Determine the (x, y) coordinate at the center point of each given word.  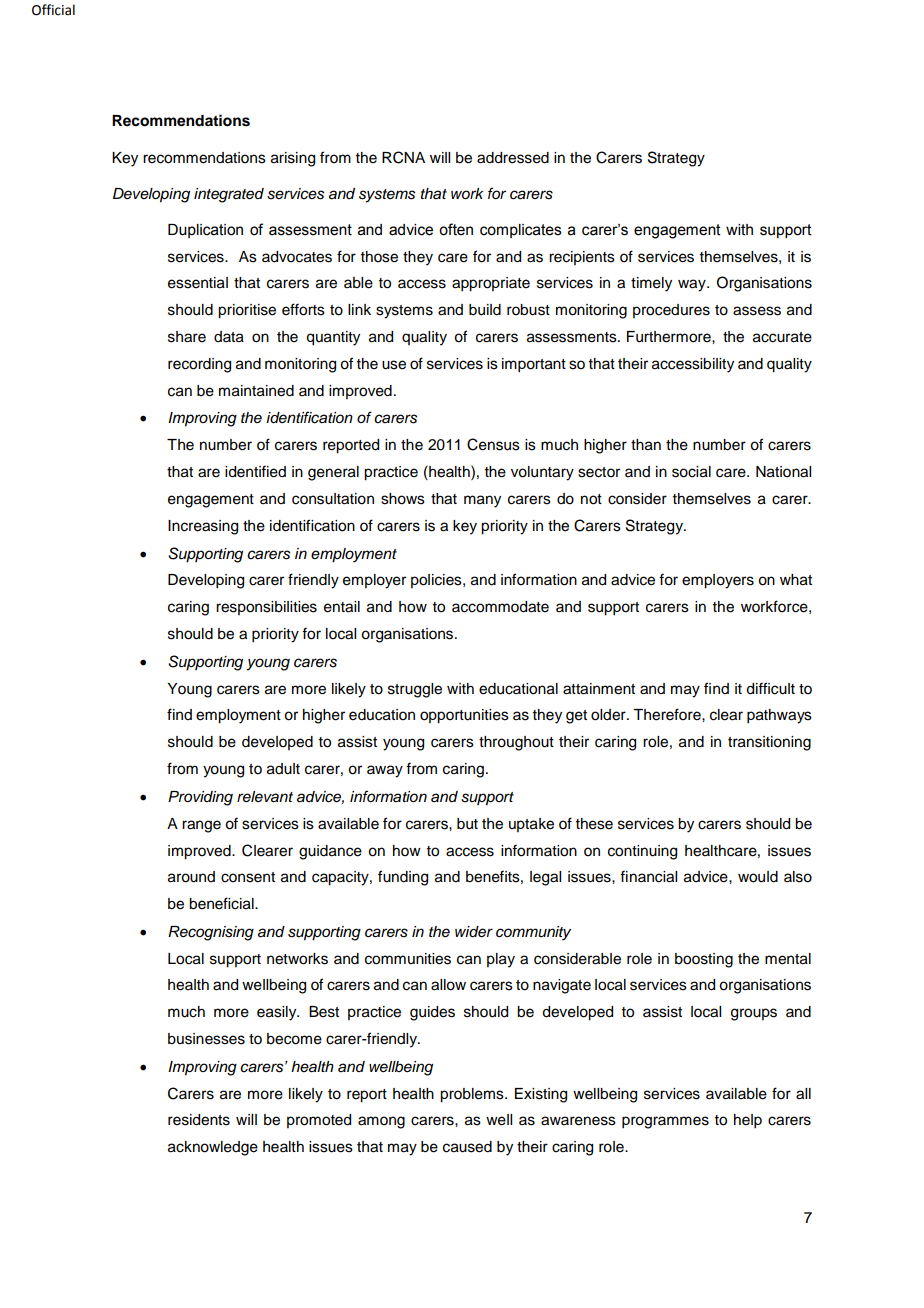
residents (199, 1120)
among (381, 1122)
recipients (582, 258)
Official (53, 10)
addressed (513, 158)
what (796, 580)
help (748, 1121)
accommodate (500, 607)
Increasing (203, 527)
